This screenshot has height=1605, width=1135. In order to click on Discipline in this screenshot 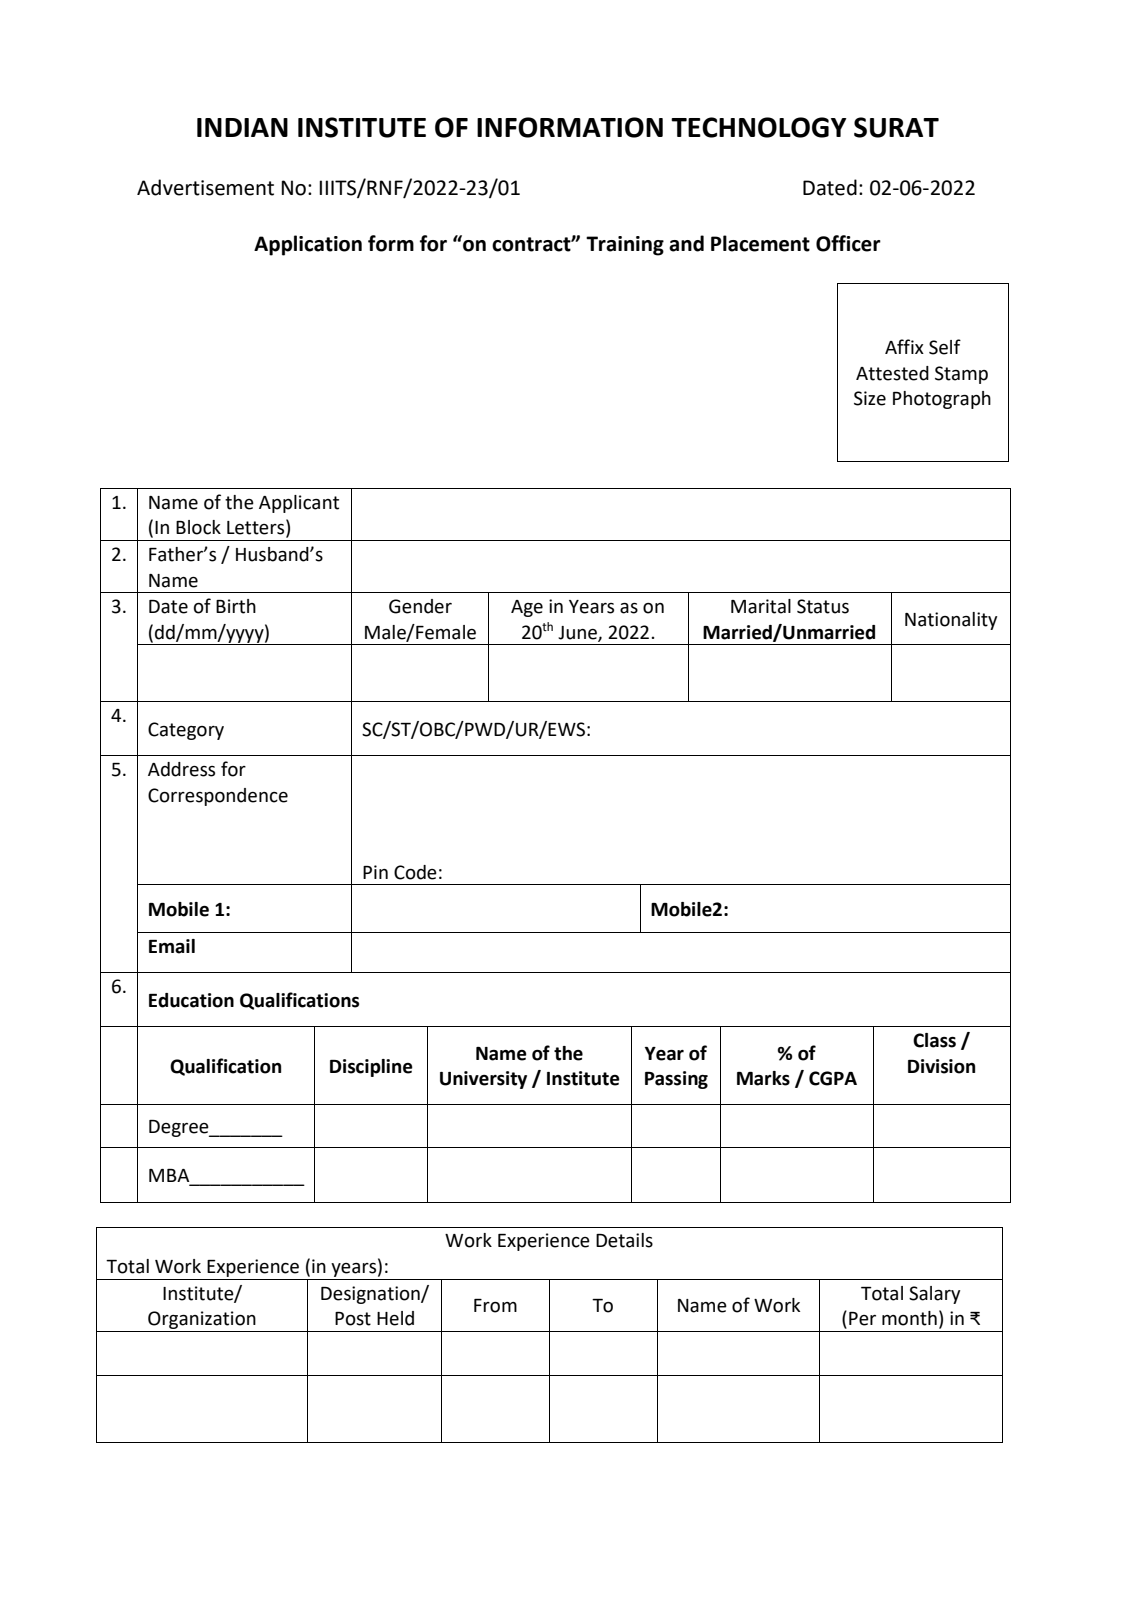, I will do `click(371, 1068)`.
